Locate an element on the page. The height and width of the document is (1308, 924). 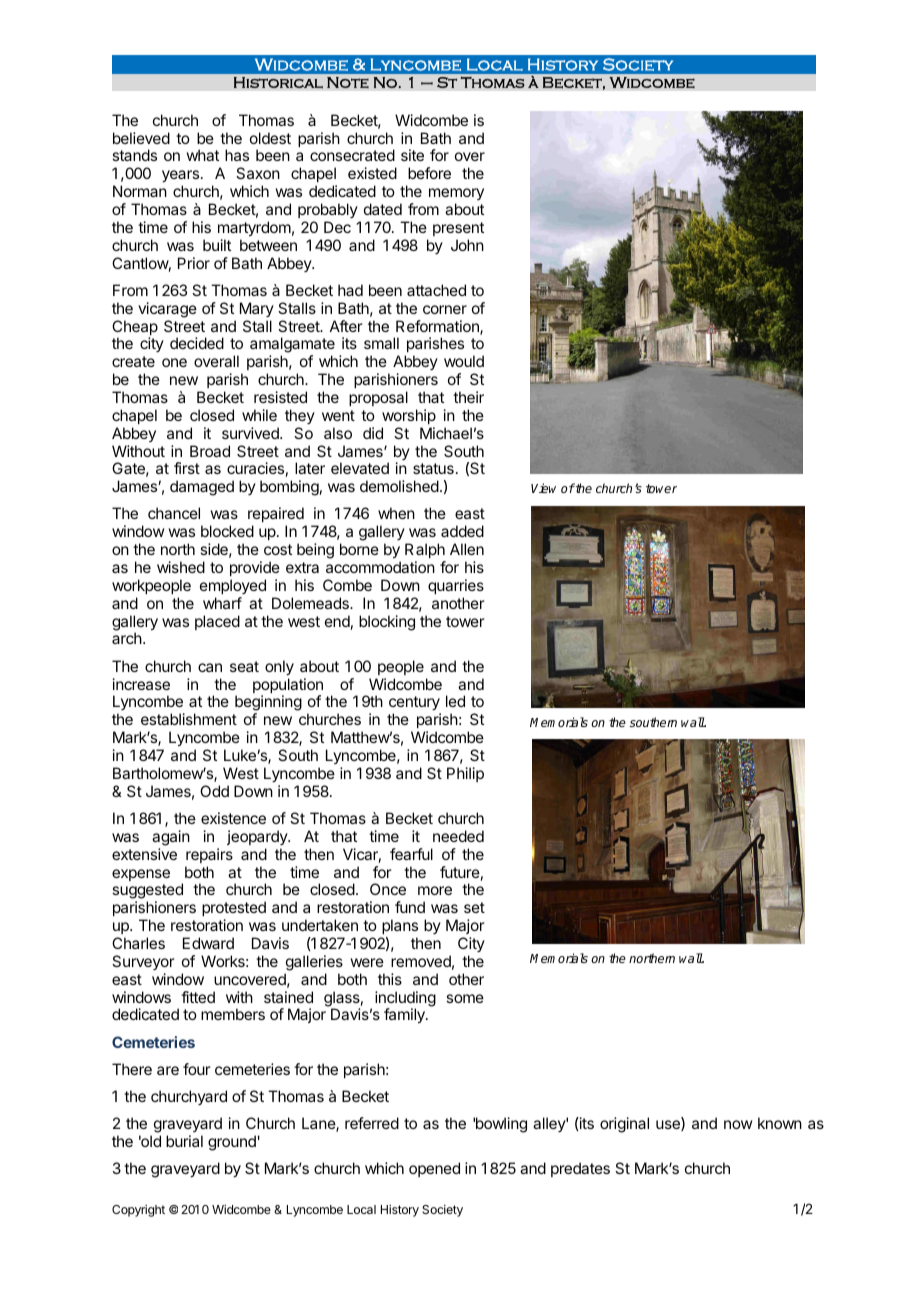
decided is located at coordinates (197, 343).
